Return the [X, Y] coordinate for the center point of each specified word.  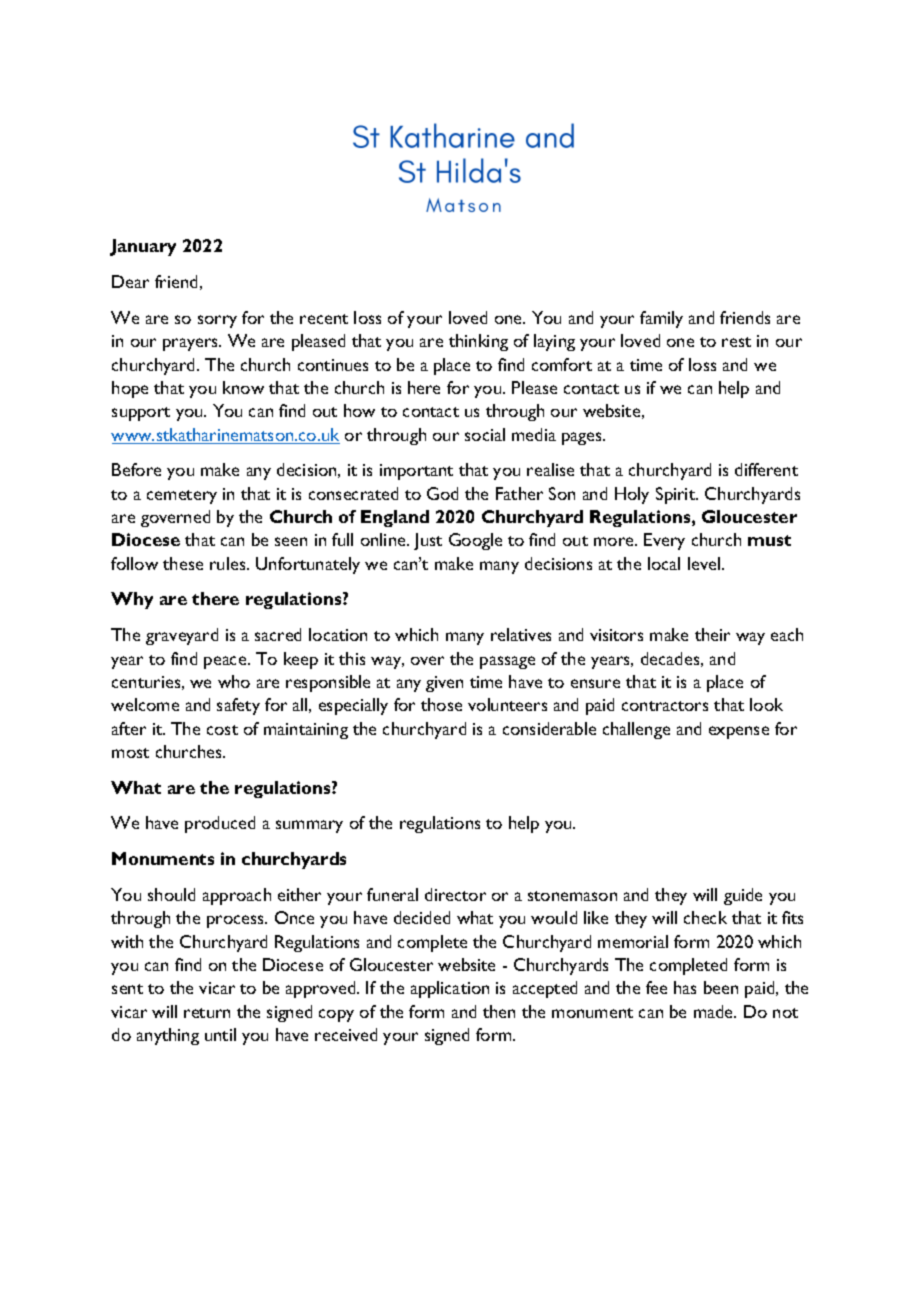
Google [475, 541]
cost [222, 730]
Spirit [677, 495]
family [661, 319]
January [143, 247]
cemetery [182, 497]
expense [739, 732]
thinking [478, 342]
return [207, 1013]
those [441, 704]
